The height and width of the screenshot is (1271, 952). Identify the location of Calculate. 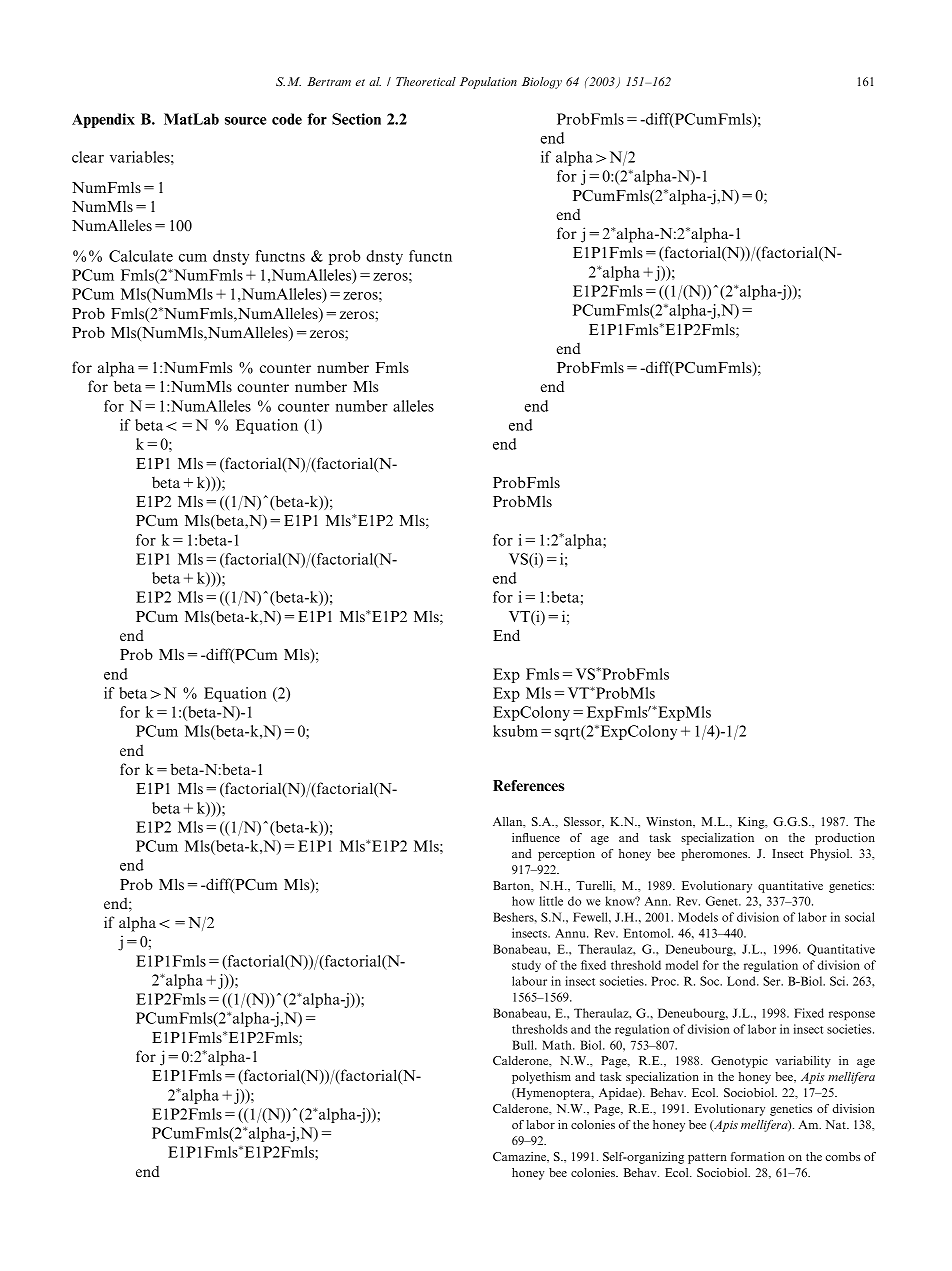
(141, 256).
